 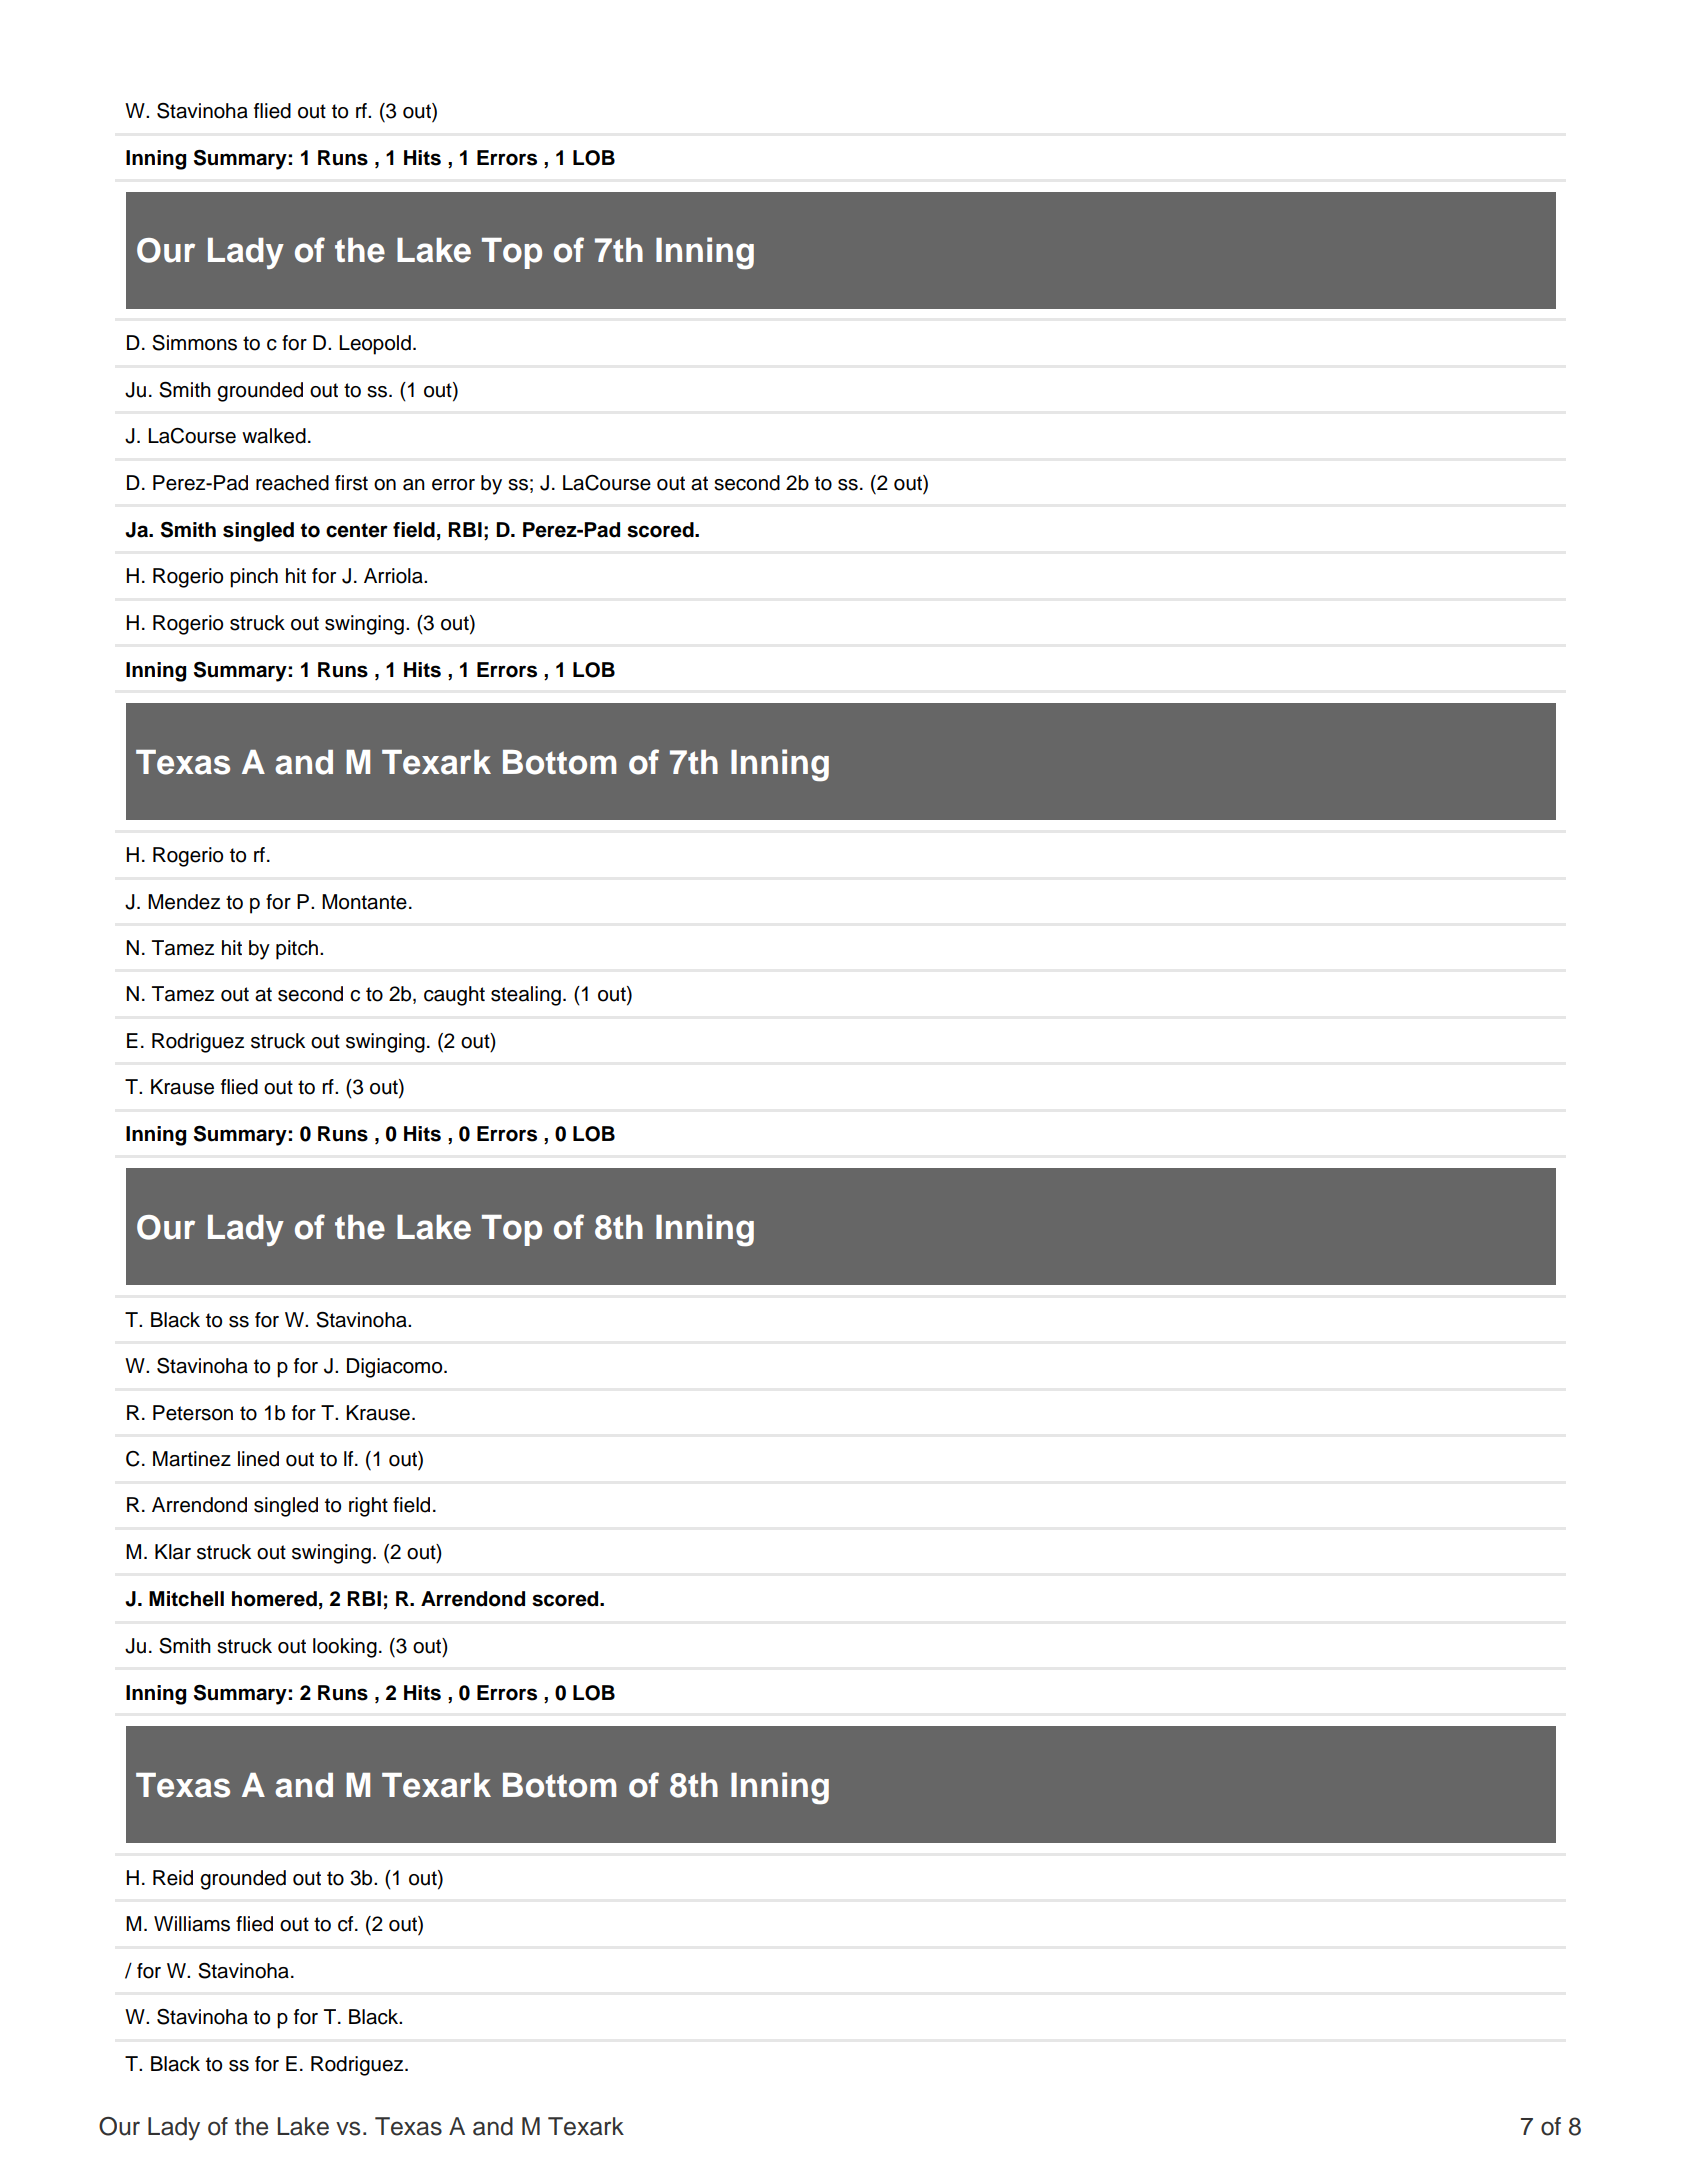 What do you see at coordinates (351, 483) in the screenshot?
I see `first` at bounding box center [351, 483].
